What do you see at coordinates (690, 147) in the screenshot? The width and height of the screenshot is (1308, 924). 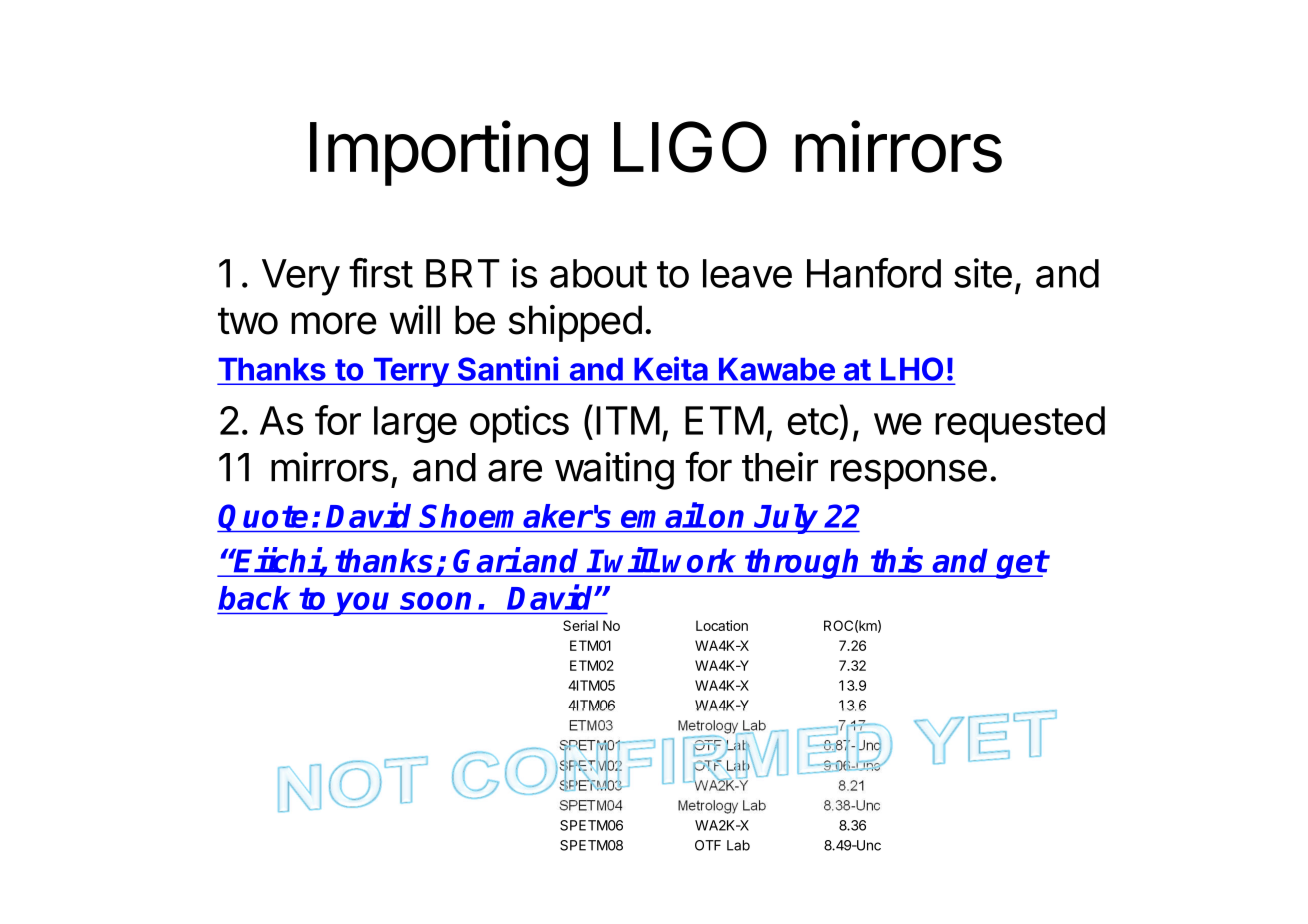 I see `LIGO` at bounding box center [690, 147].
